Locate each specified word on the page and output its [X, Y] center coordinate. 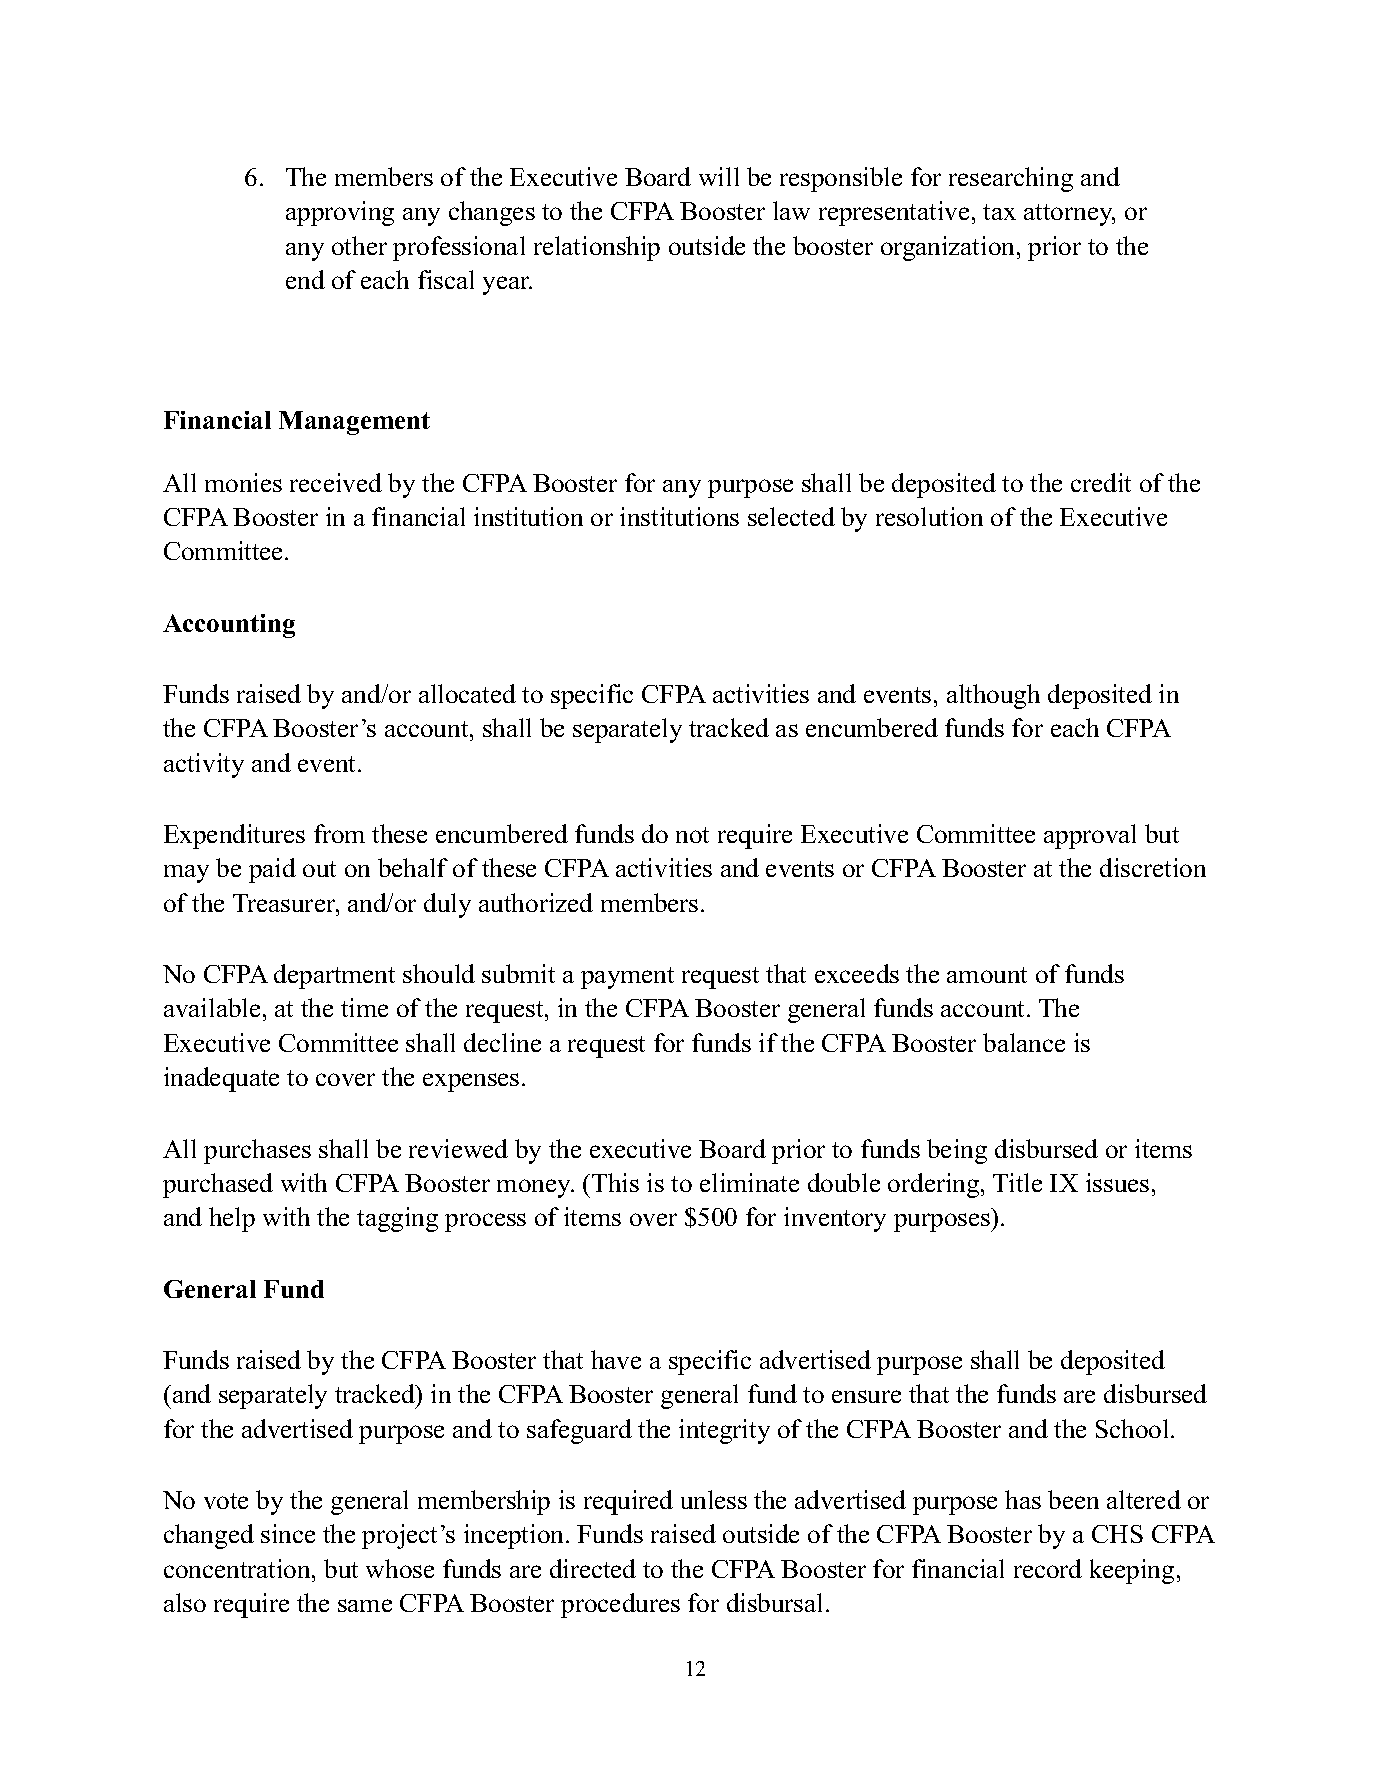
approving [340, 213]
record [1048, 1568]
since [288, 1533]
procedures [620, 1605]
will [719, 176]
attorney [1069, 215]
